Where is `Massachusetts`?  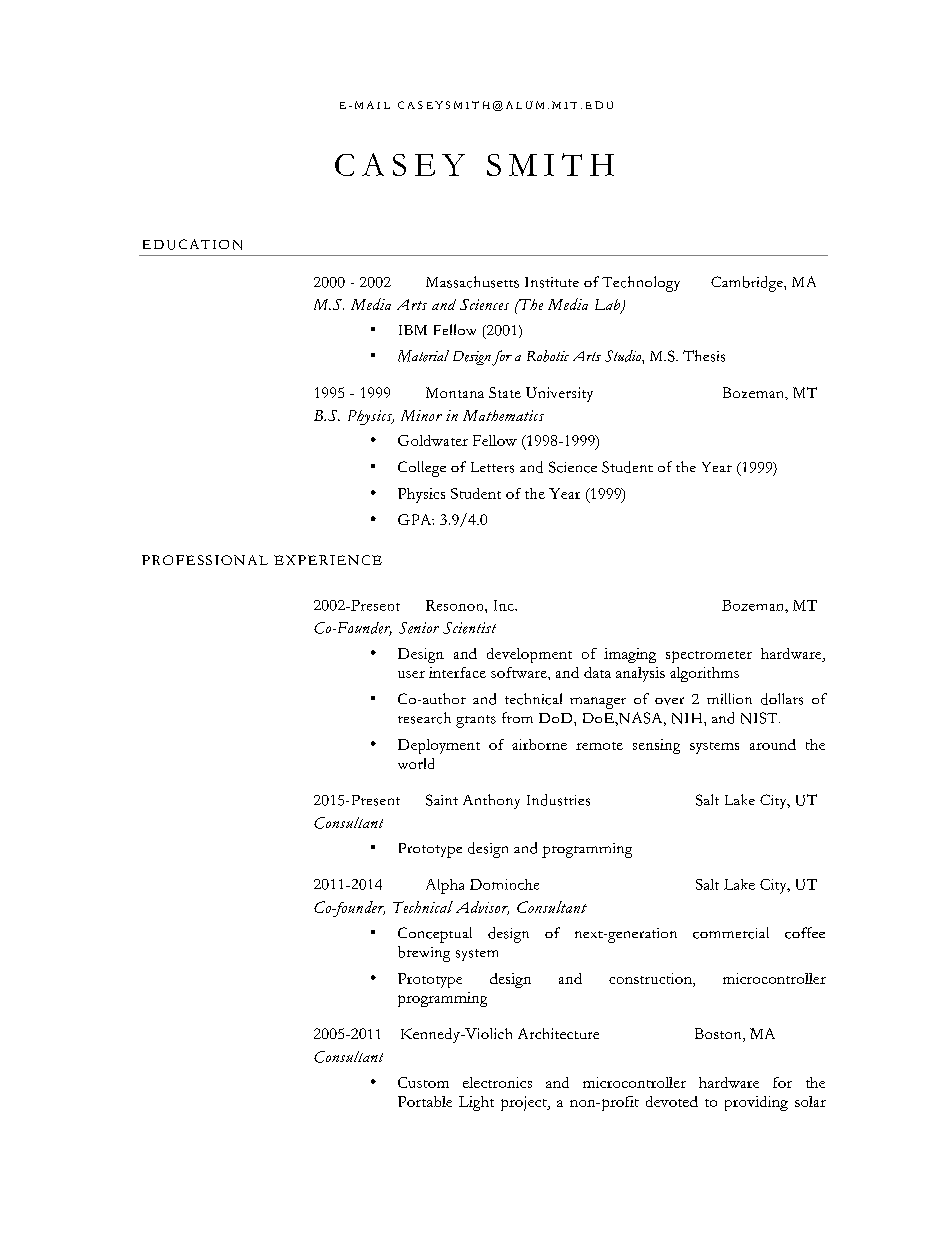 Massachusetts is located at coordinates (472, 282).
